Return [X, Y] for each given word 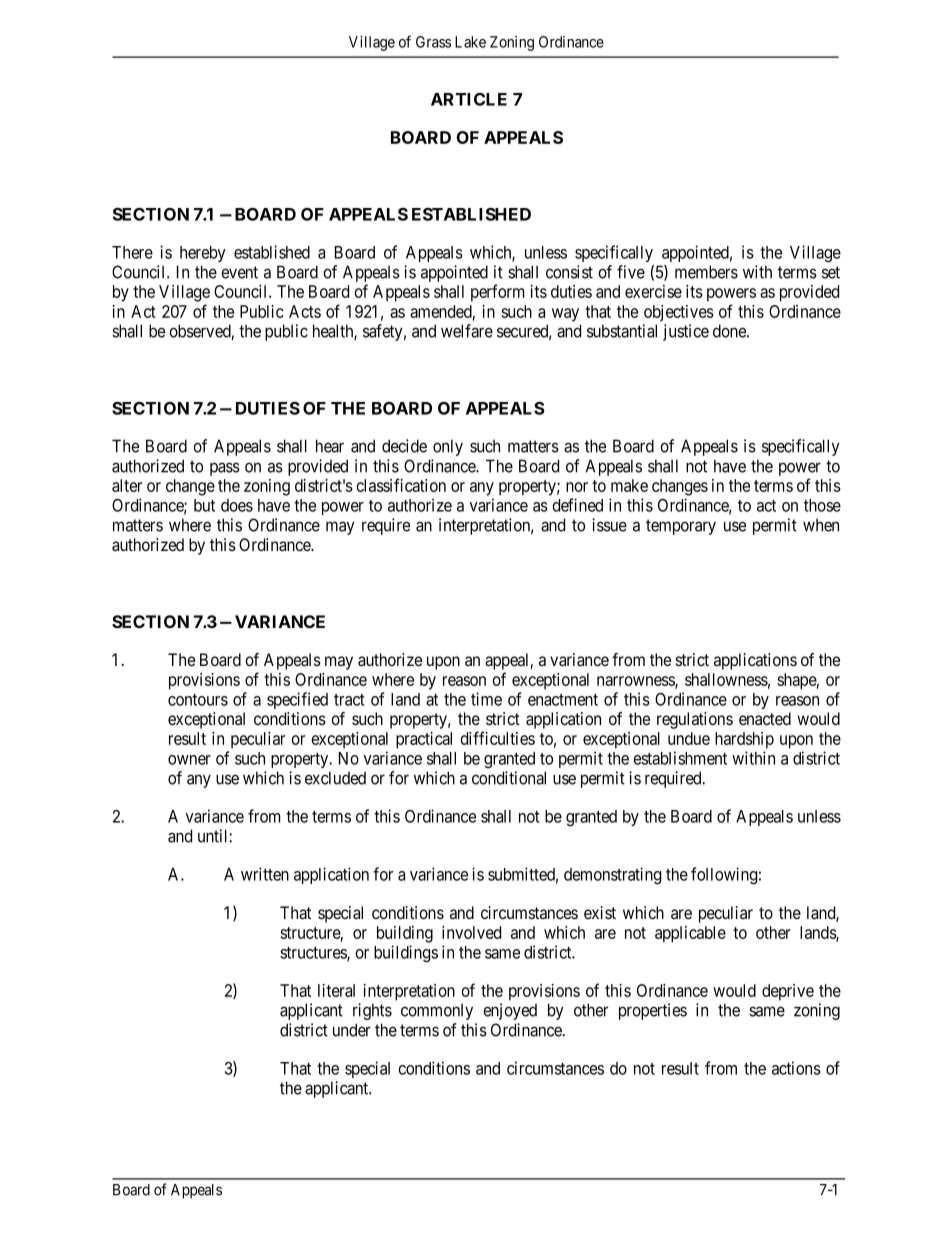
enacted [765, 718]
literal [336, 990]
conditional [509, 778]
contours [198, 700]
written [265, 874]
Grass [433, 42]
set [831, 272]
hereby [203, 254]
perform [497, 293]
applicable [690, 934]
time [486, 699]
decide [404, 446]
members [706, 272]
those [822, 505]
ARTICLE [469, 99]
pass [225, 469]
